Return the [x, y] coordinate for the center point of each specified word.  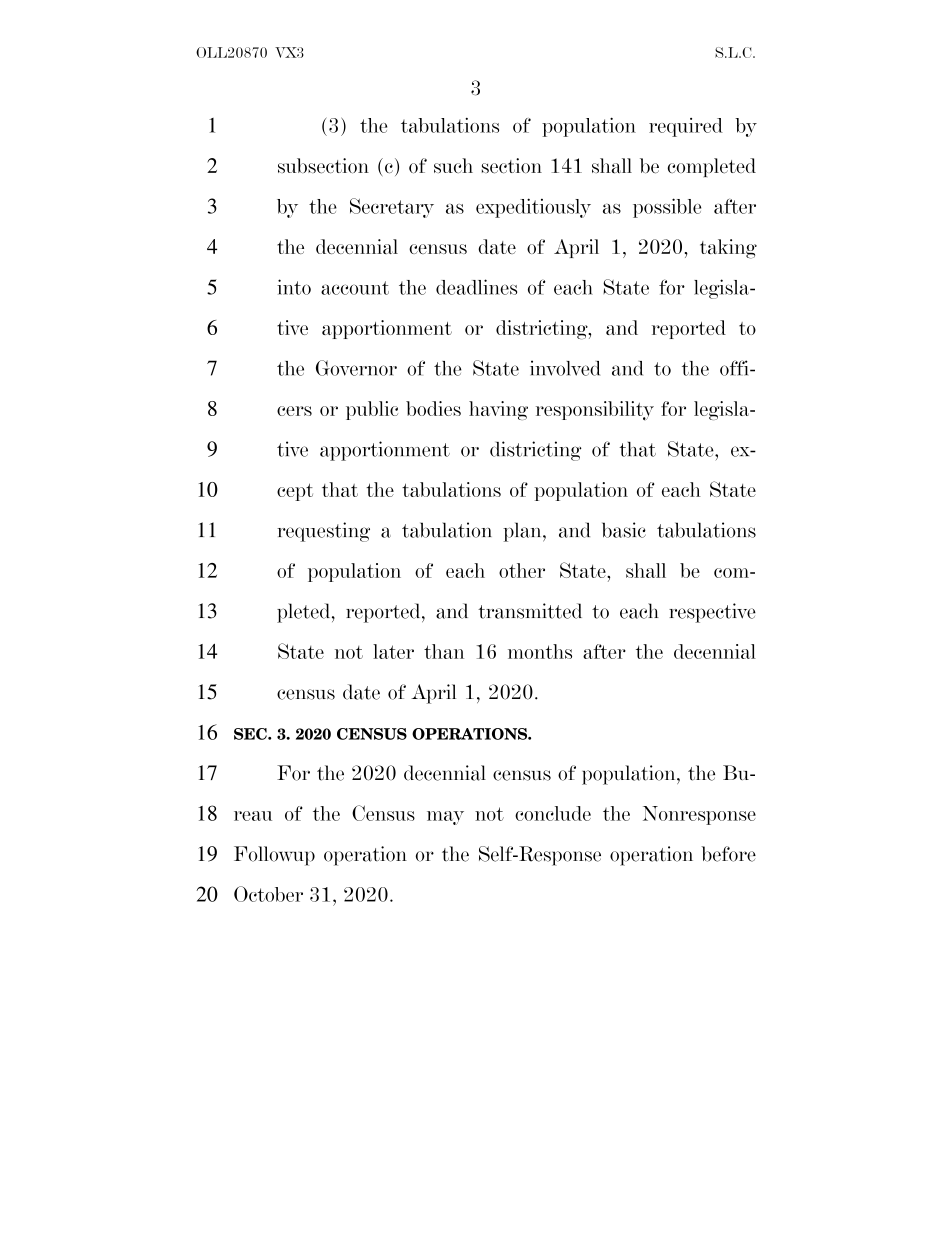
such [453, 165]
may [445, 818]
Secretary [392, 208]
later [393, 651]
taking [728, 249]
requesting [323, 532]
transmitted [530, 611]
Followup [274, 856]
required [686, 127]
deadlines [476, 287]
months [540, 651]
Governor [356, 368]
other [522, 570]
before [728, 854]
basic [624, 530]
